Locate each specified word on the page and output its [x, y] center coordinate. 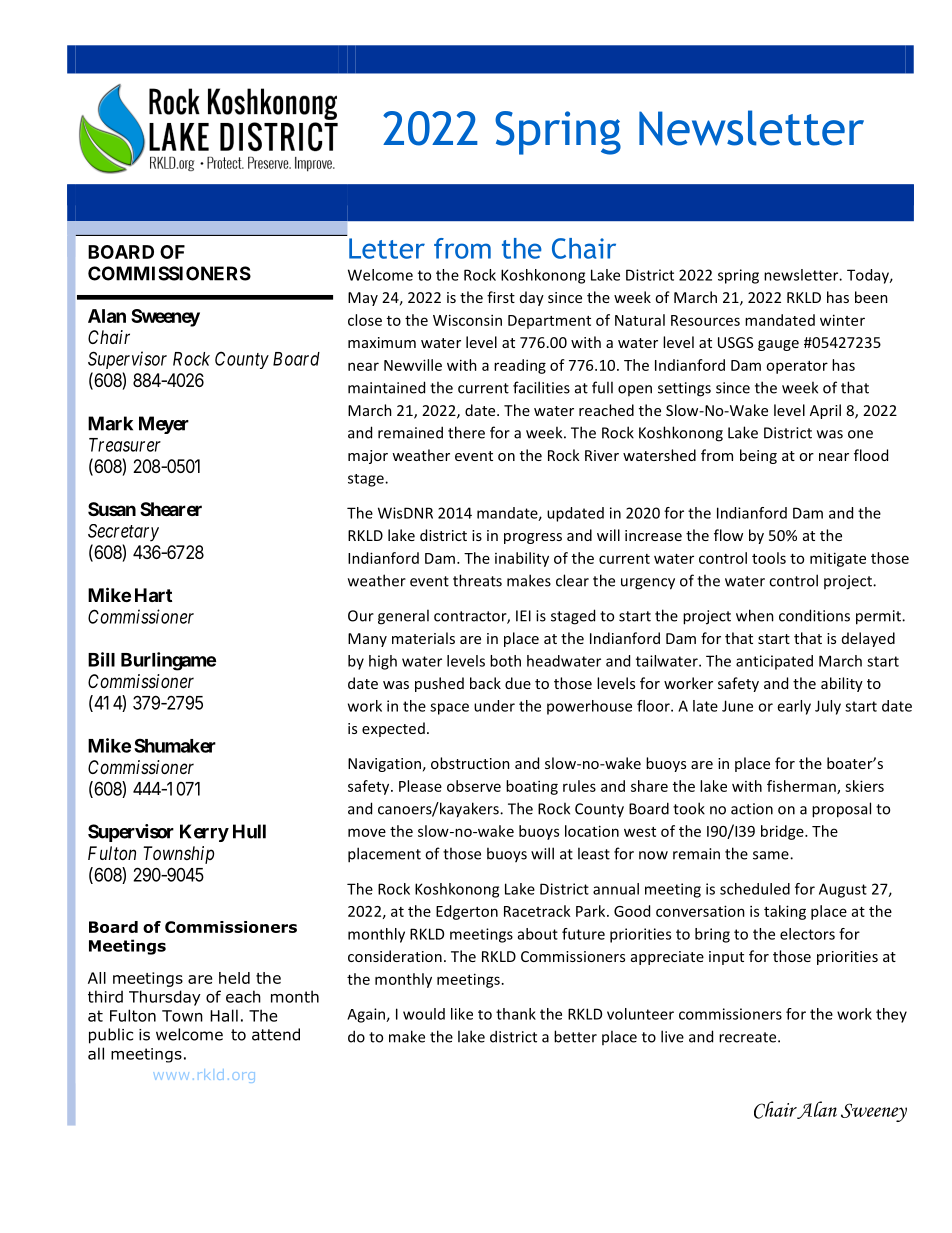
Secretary [123, 533]
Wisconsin [467, 320]
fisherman [802, 787]
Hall [224, 1015]
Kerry [204, 833]
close [365, 320]
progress [533, 538]
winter [842, 320]
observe [474, 786]
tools [769, 558]
